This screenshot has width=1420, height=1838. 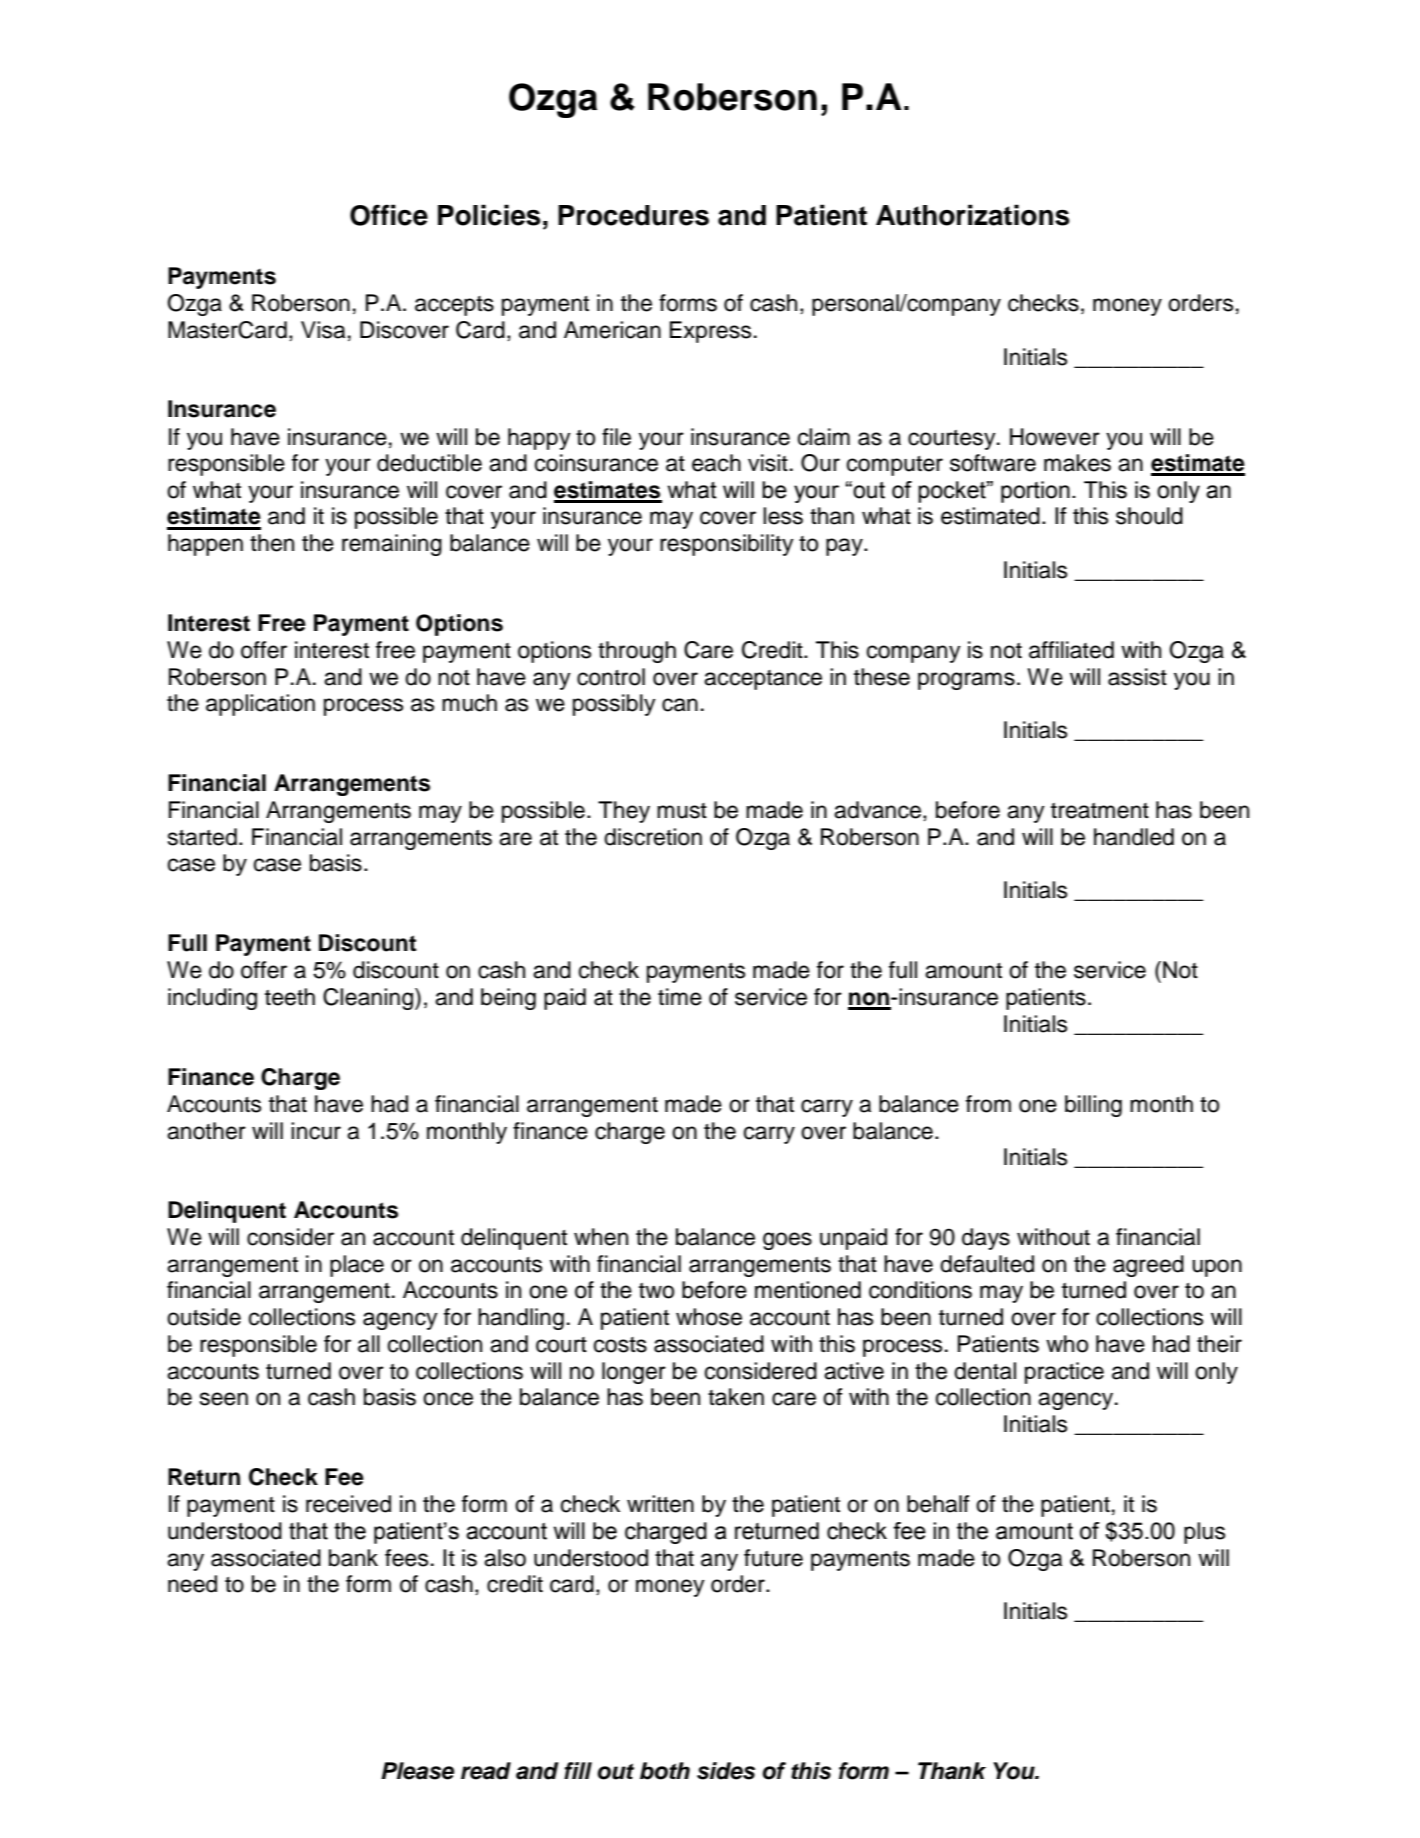 I want to click on Express, so click(x=710, y=332).
